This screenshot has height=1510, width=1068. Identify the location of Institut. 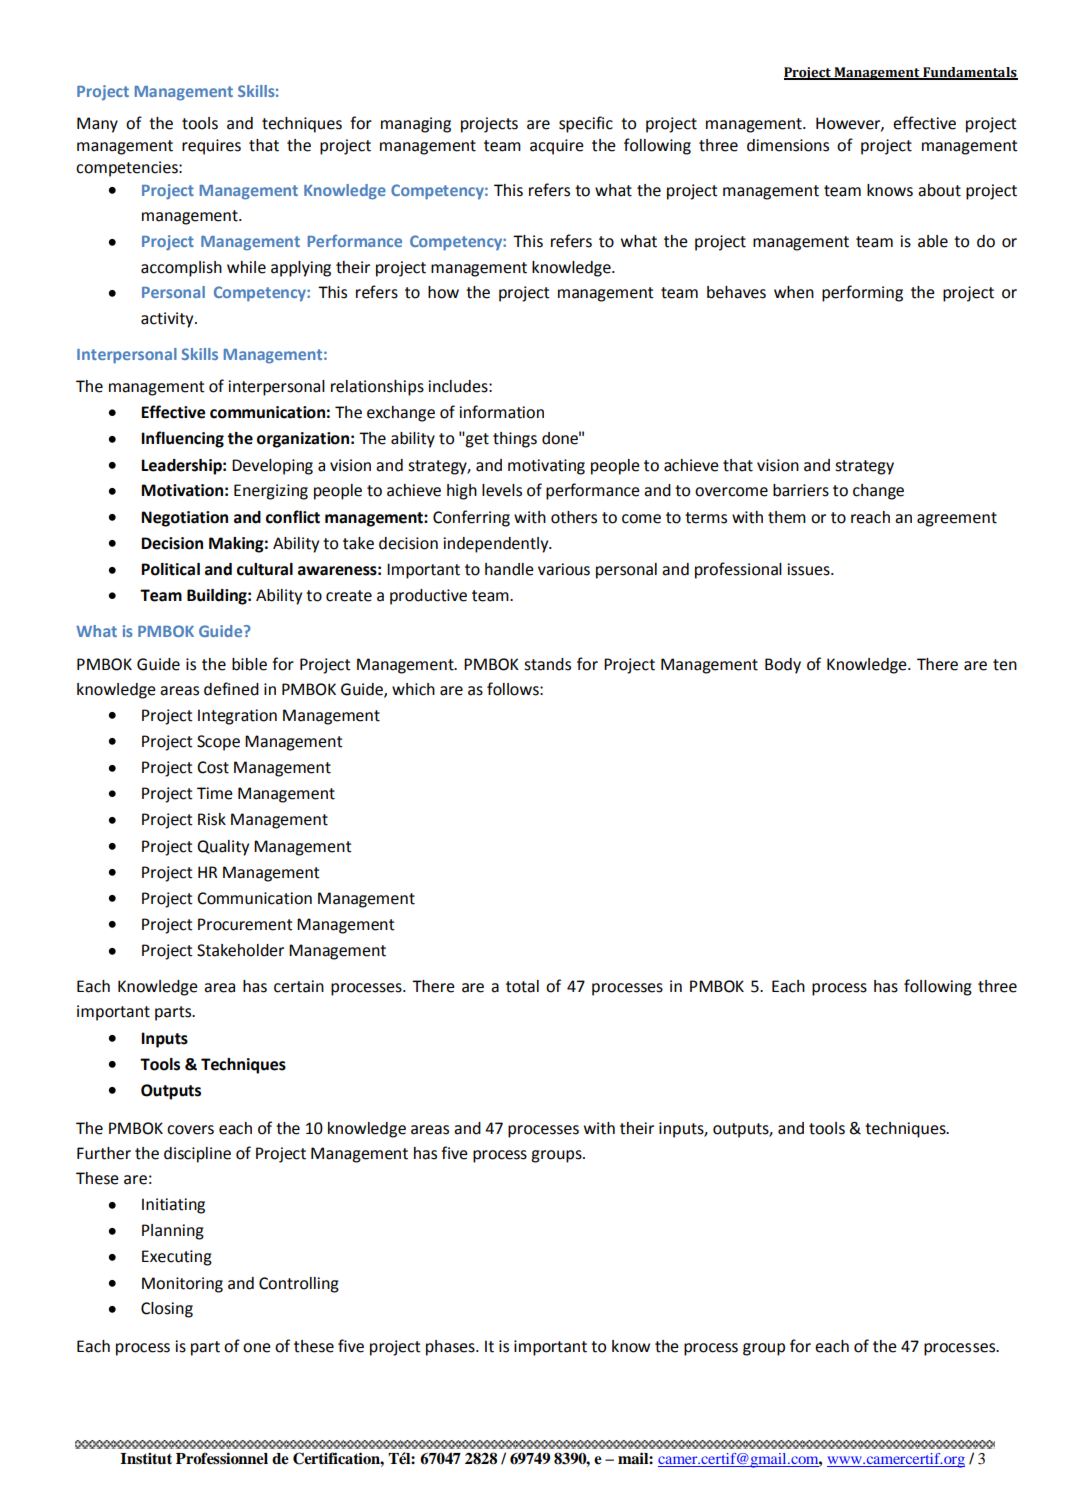
(146, 1458).
